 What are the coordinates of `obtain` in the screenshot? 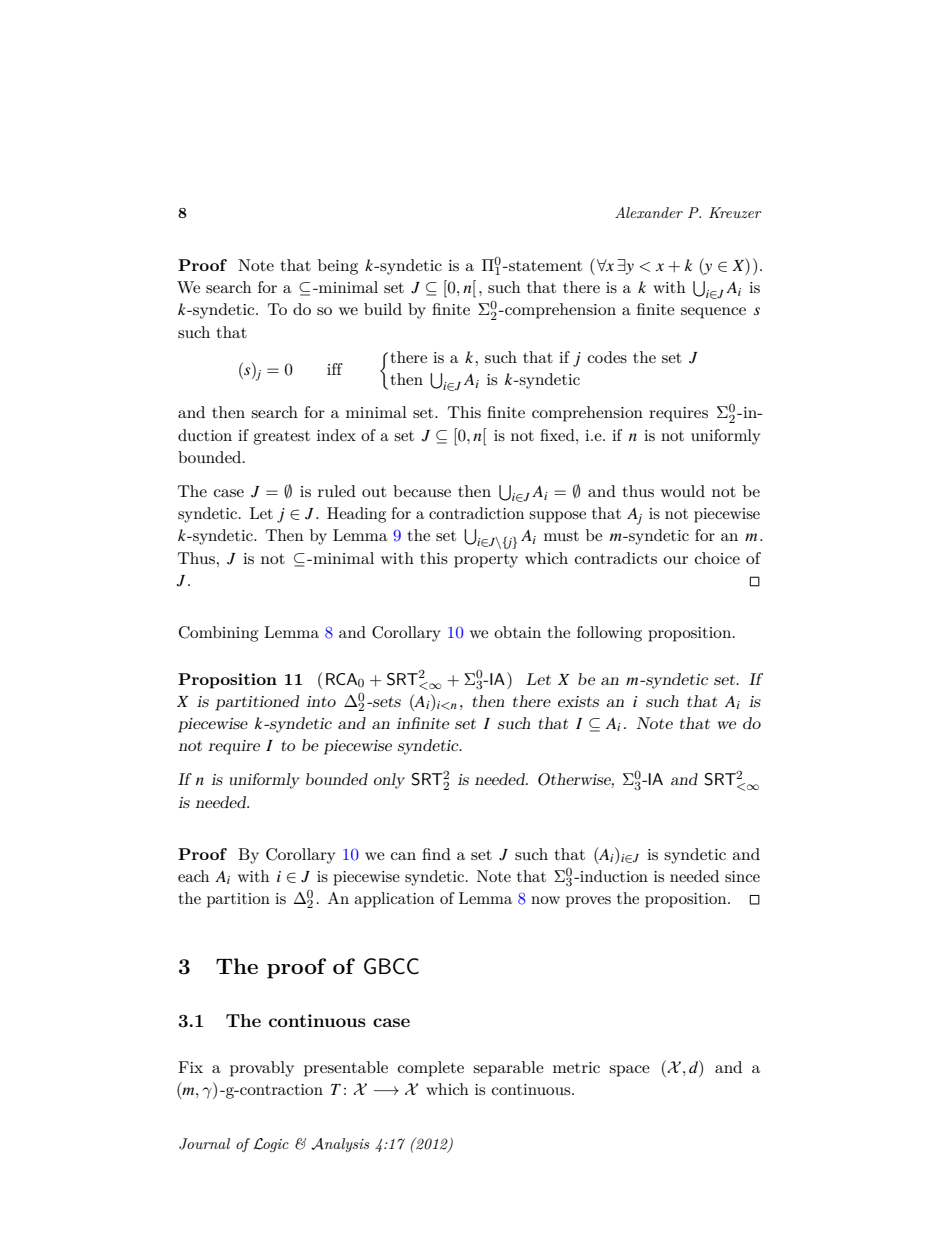 It's located at (517, 632).
